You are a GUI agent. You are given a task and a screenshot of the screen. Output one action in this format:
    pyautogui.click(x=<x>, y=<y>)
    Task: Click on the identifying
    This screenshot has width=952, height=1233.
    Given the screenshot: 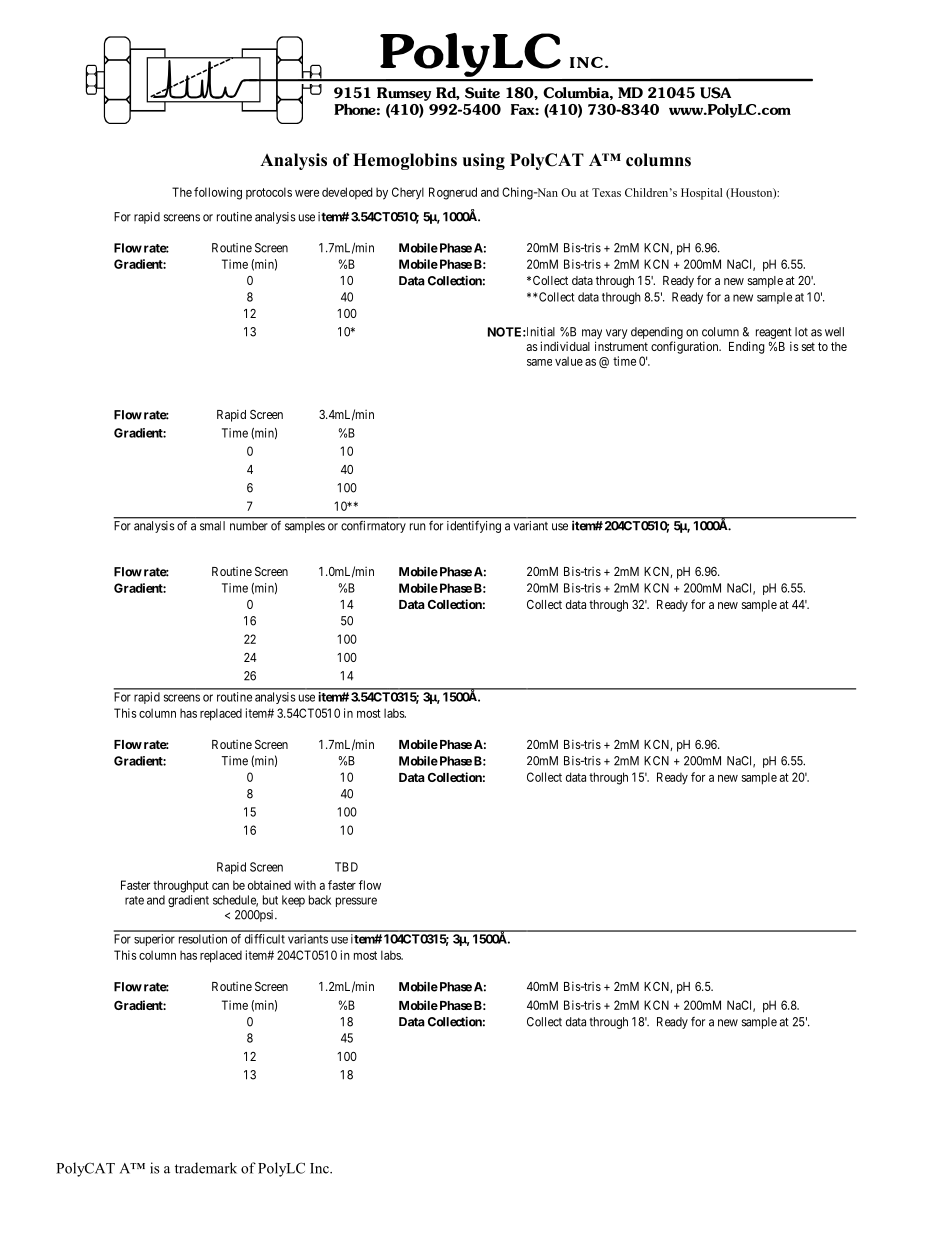 What is the action you would take?
    pyautogui.click(x=474, y=527)
